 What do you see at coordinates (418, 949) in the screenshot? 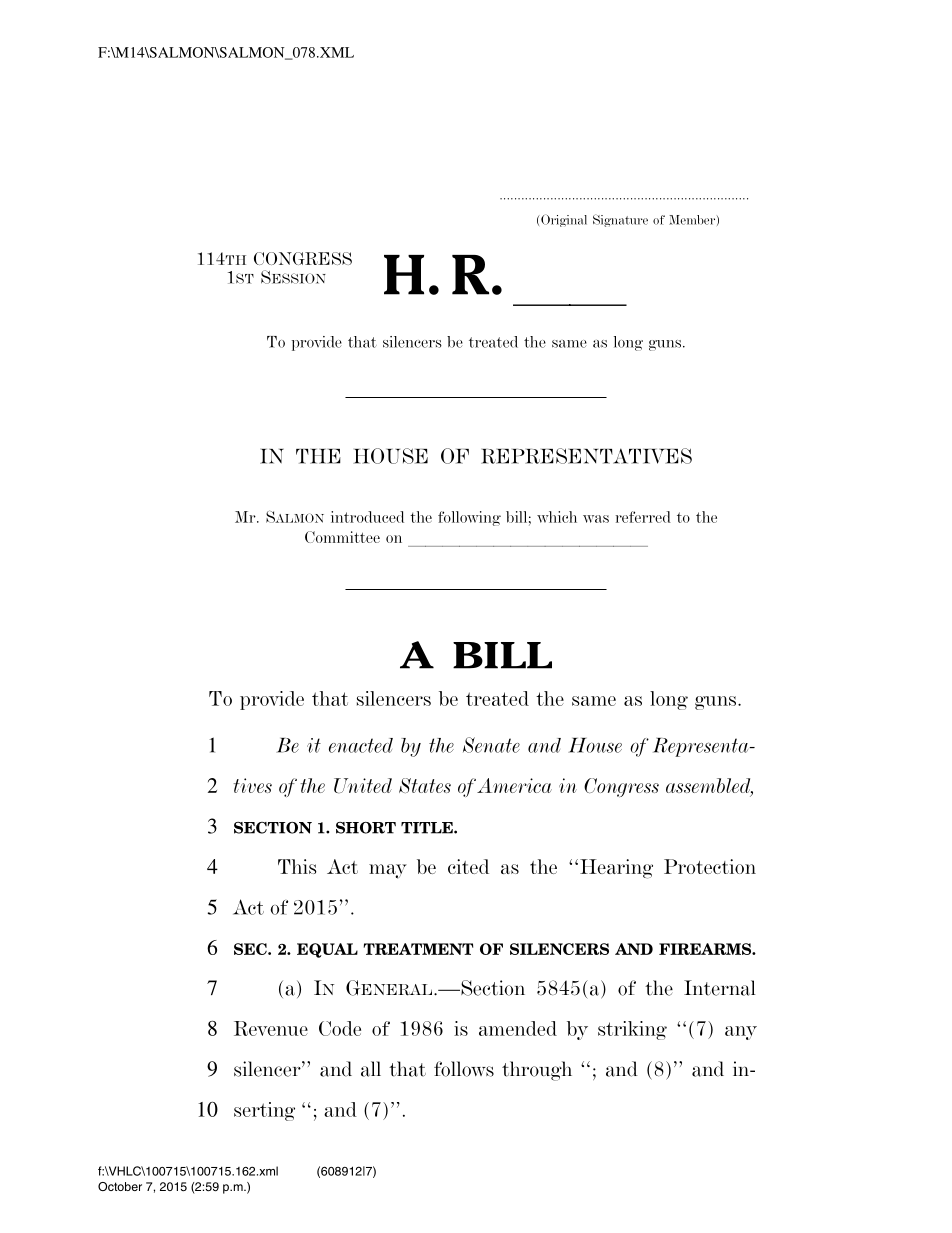
I see `TREATMENT` at bounding box center [418, 949].
